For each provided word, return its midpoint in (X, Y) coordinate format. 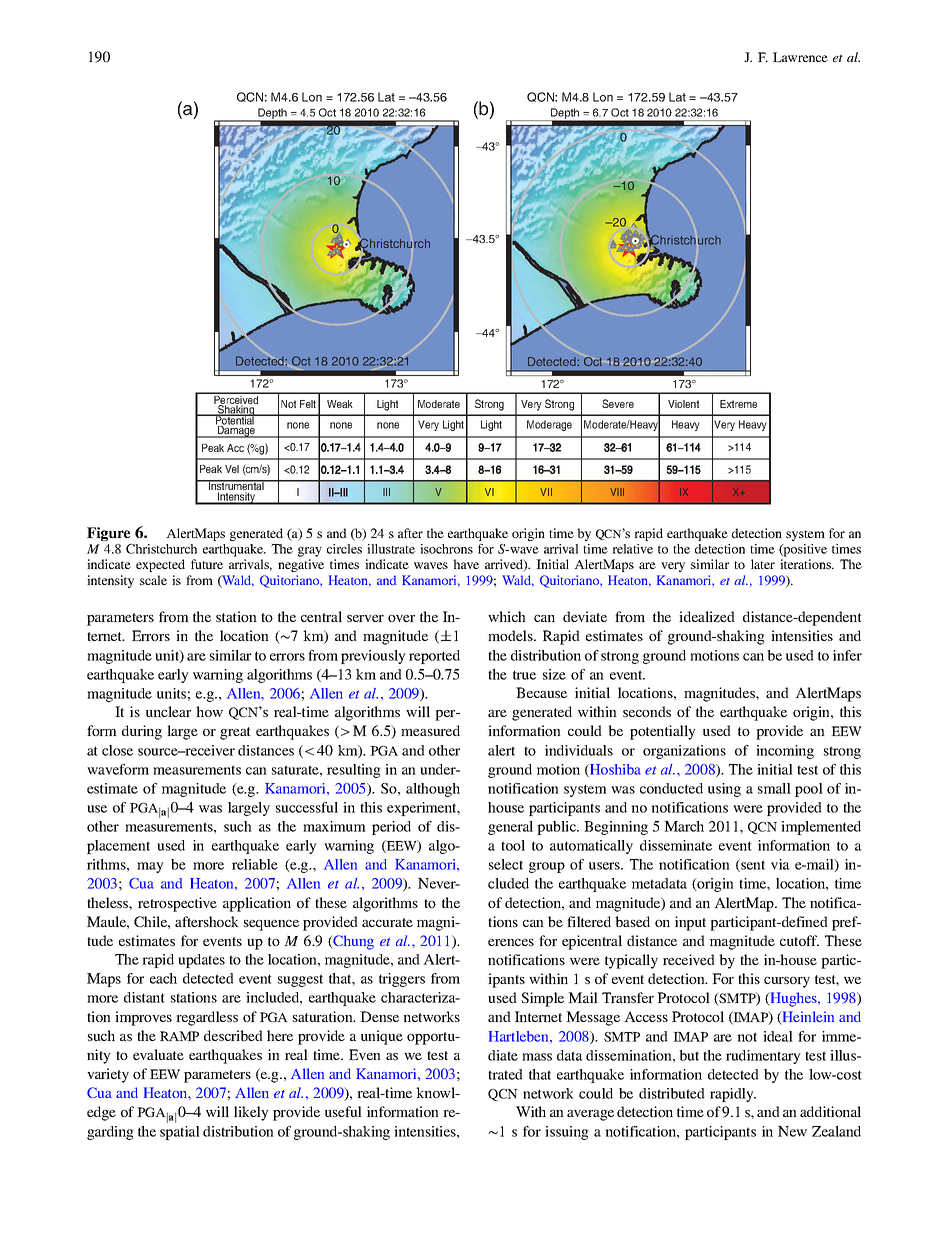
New (792, 1131)
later (763, 564)
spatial (180, 1133)
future (207, 564)
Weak (340, 404)
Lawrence (800, 57)
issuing (567, 1133)
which (507, 616)
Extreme (738, 404)
